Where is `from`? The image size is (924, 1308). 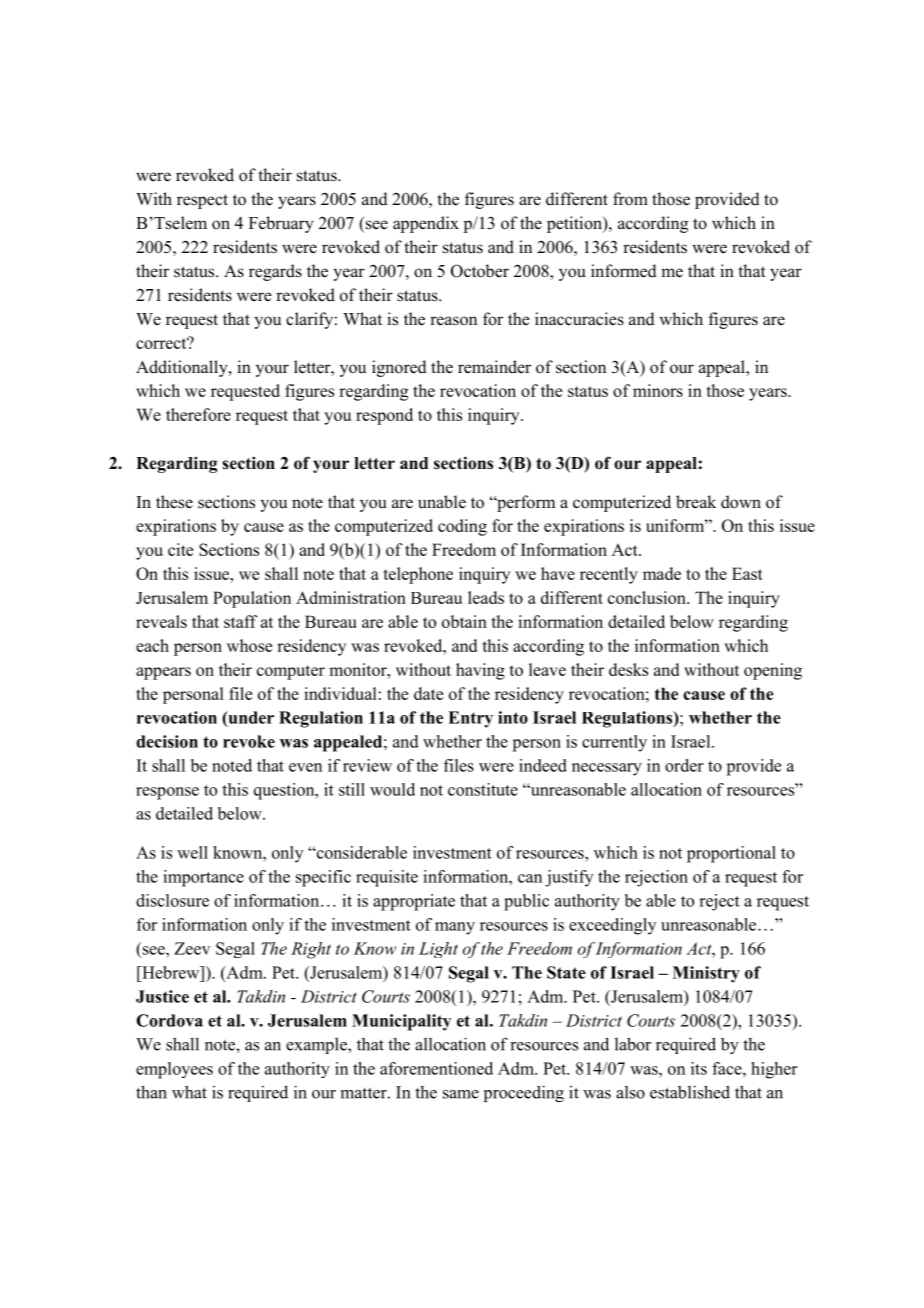
from is located at coordinates (630, 199).
